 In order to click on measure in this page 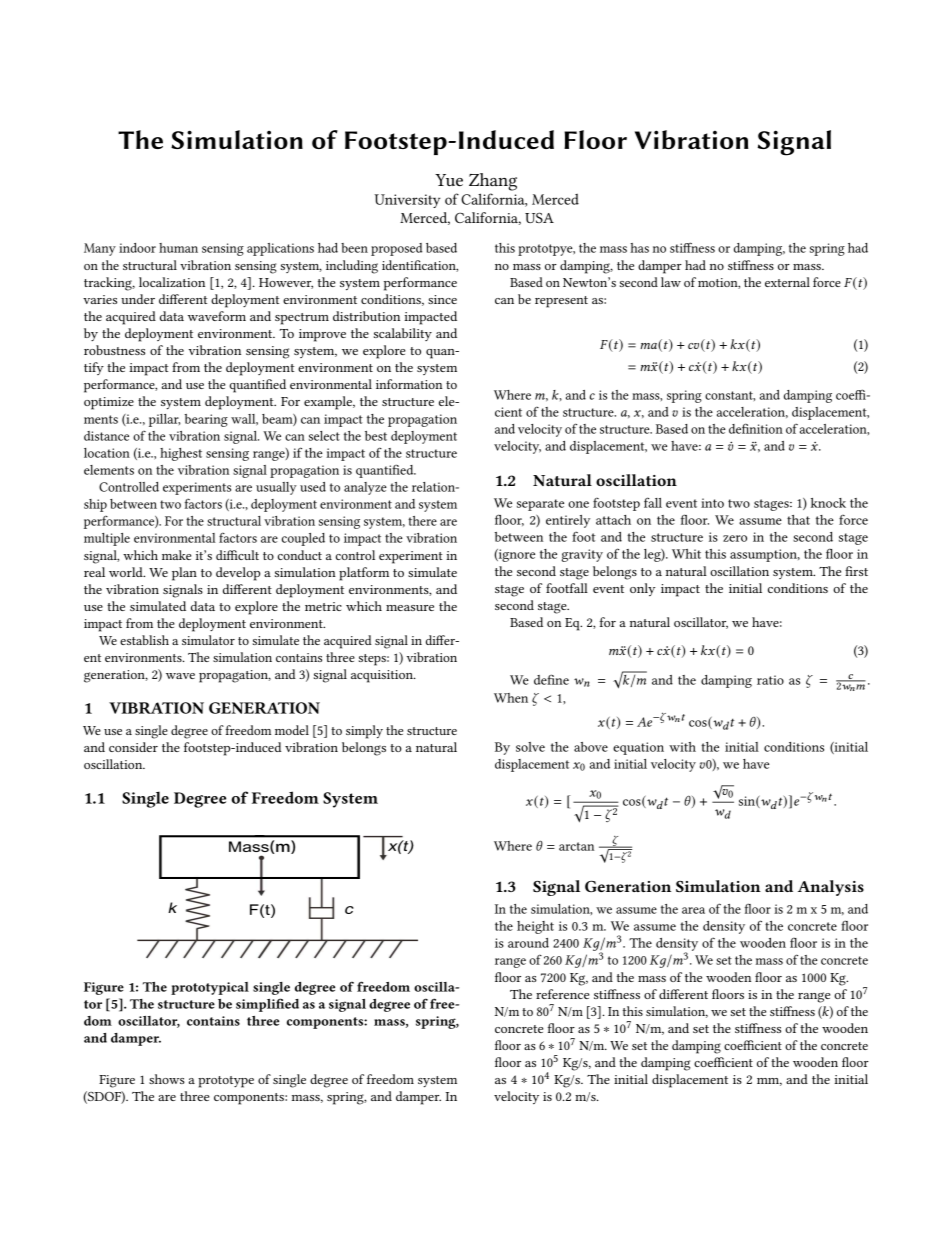, I will do `click(410, 608)`.
